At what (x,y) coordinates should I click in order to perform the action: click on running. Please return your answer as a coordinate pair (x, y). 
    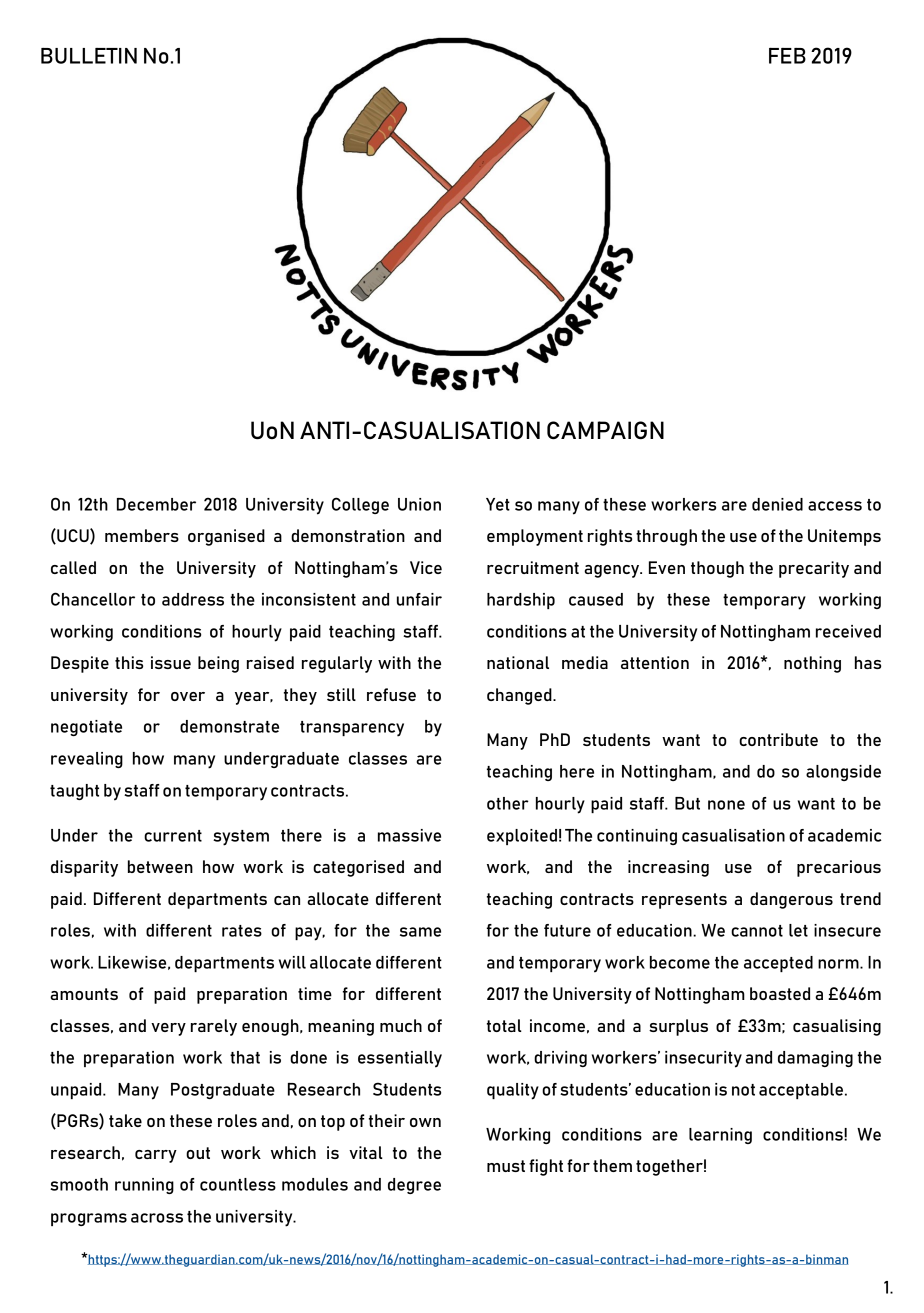
    Looking at the image, I should click on (144, 1186).
